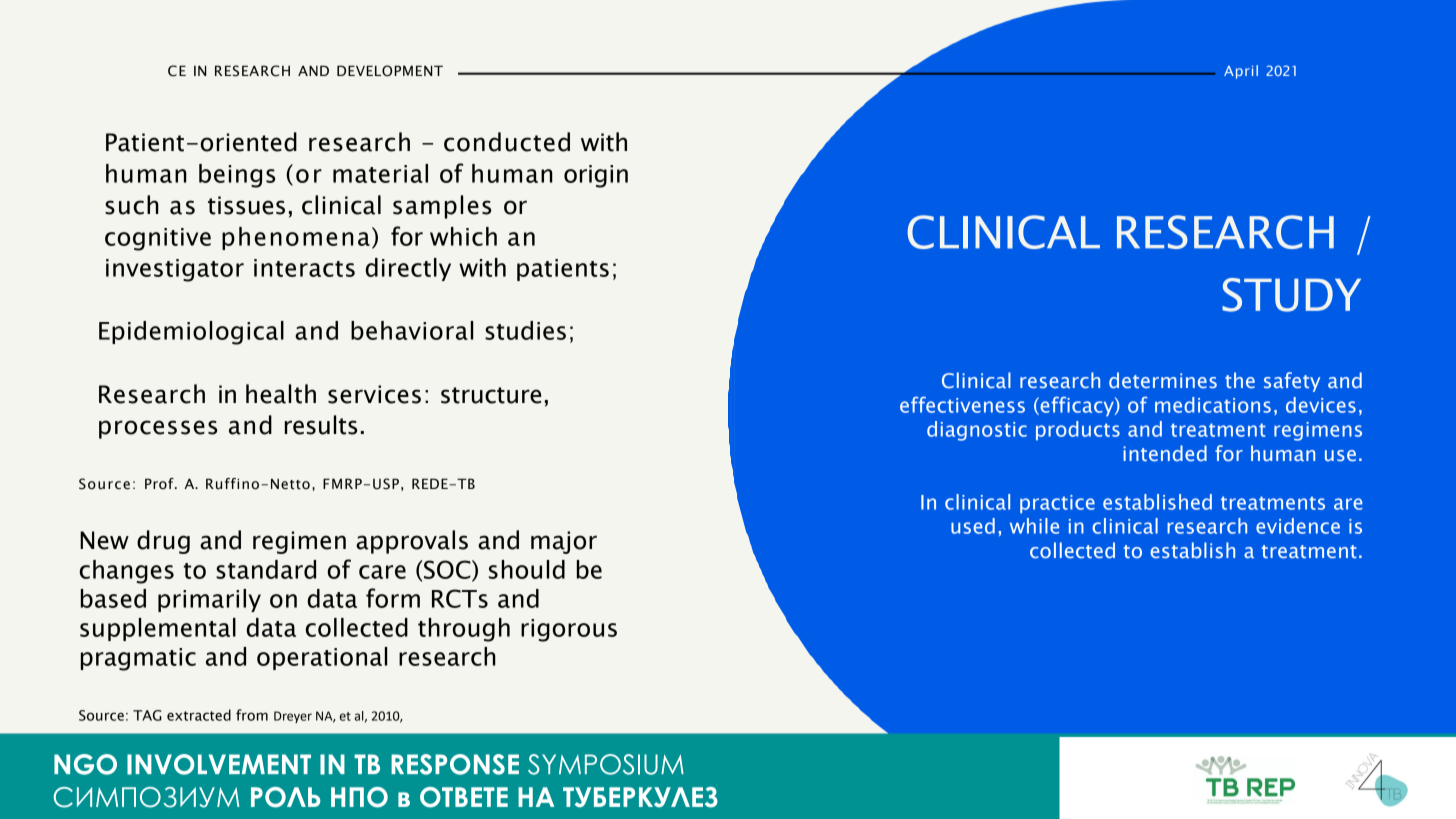  I want to click on conducted, so click(507, 142).
